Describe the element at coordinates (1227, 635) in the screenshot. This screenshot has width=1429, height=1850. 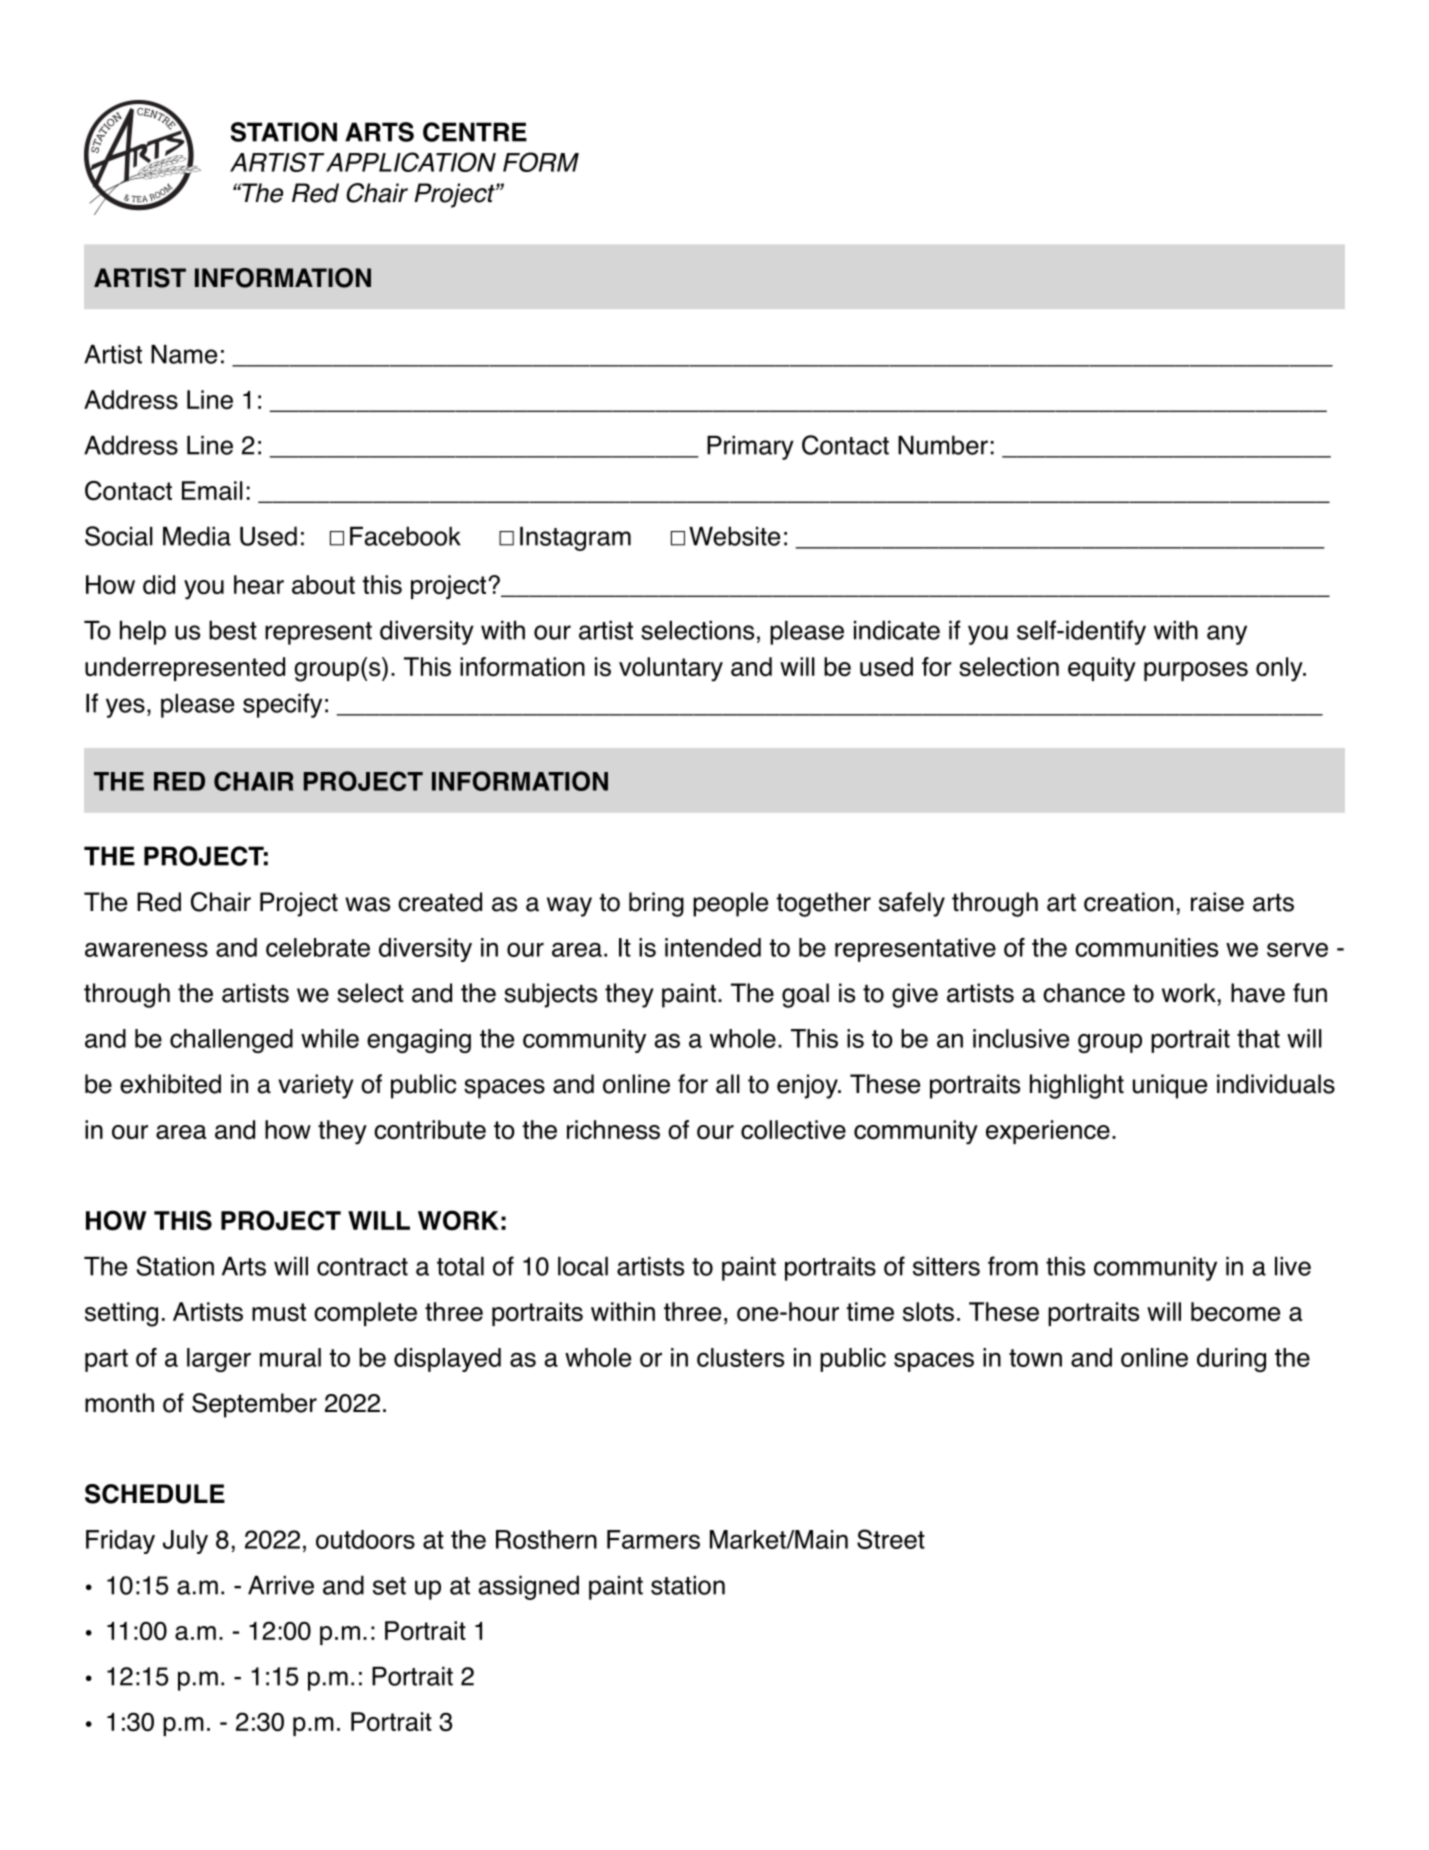
I see `any` at that location.
